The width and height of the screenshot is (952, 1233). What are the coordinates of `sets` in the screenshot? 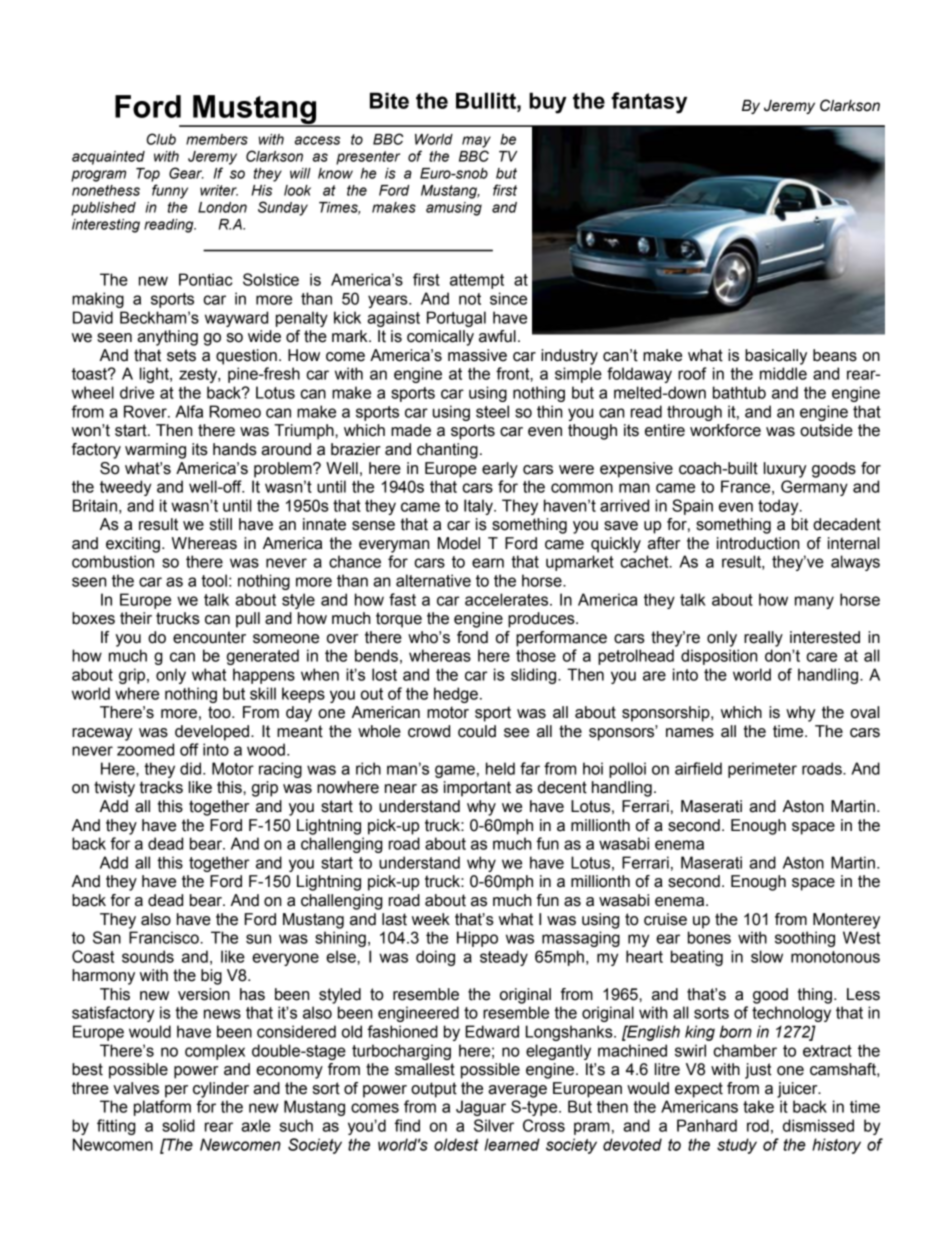 It's located at (181, 355).
